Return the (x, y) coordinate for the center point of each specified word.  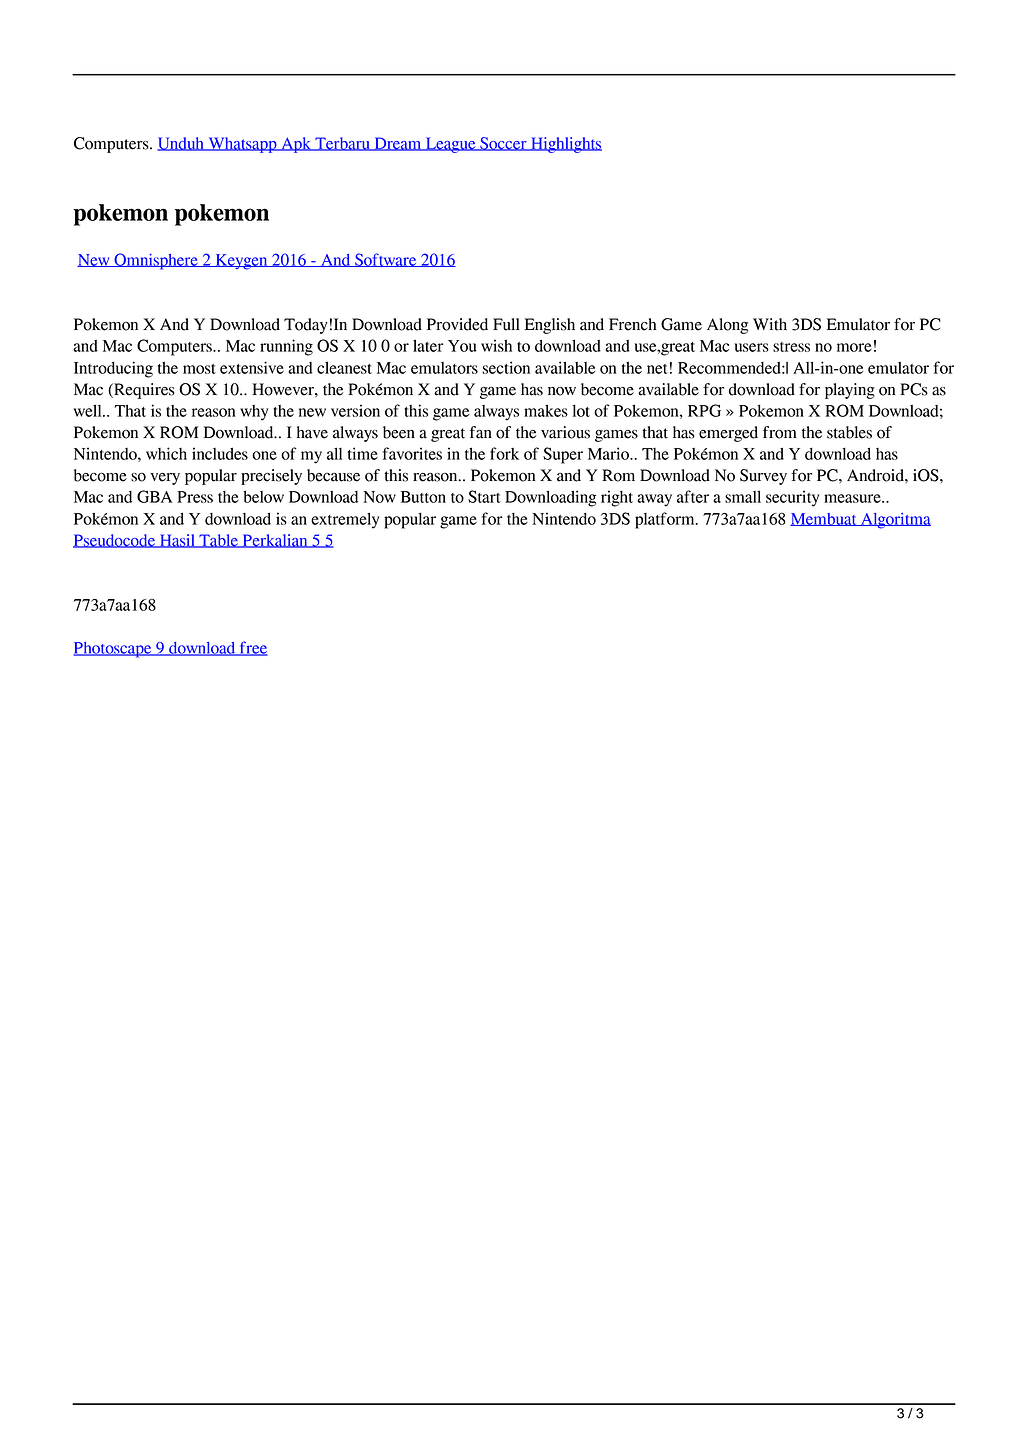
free (252, 648)
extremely (345, 520)
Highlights (565, 145)
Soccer (503, 144)
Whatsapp (242, 145)
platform (666, 520)
